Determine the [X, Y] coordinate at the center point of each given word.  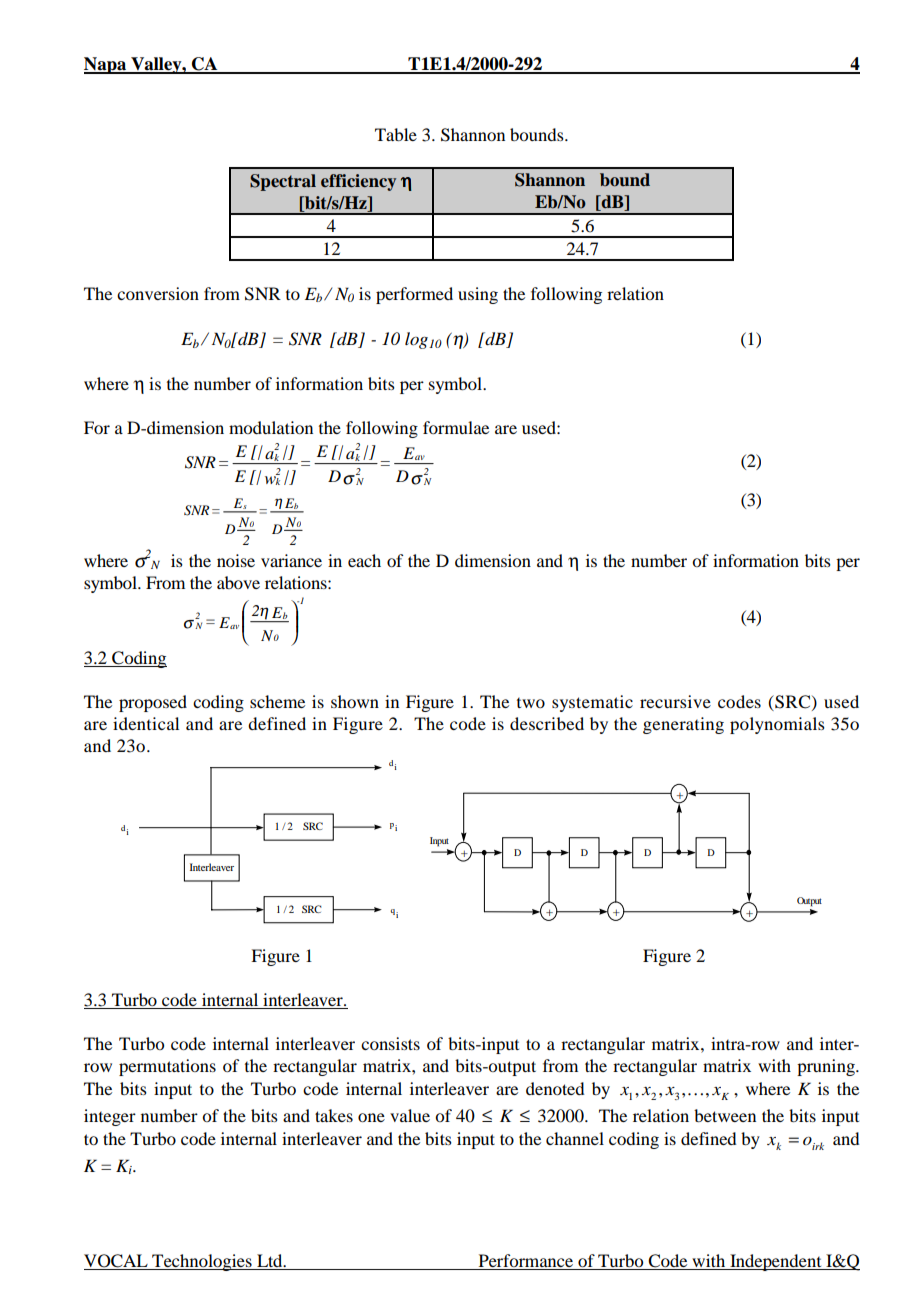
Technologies [202, 1262]
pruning [827, 1067]
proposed [153, 703]
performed [414, 295]
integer [110, 1117]
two [531, 703]
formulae [456, 427]
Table [396, 134]
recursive [675, 701]
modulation [271, 427]
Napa [106, 65]
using [478, 295]
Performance [526, 1262]
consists [390, 1043]
